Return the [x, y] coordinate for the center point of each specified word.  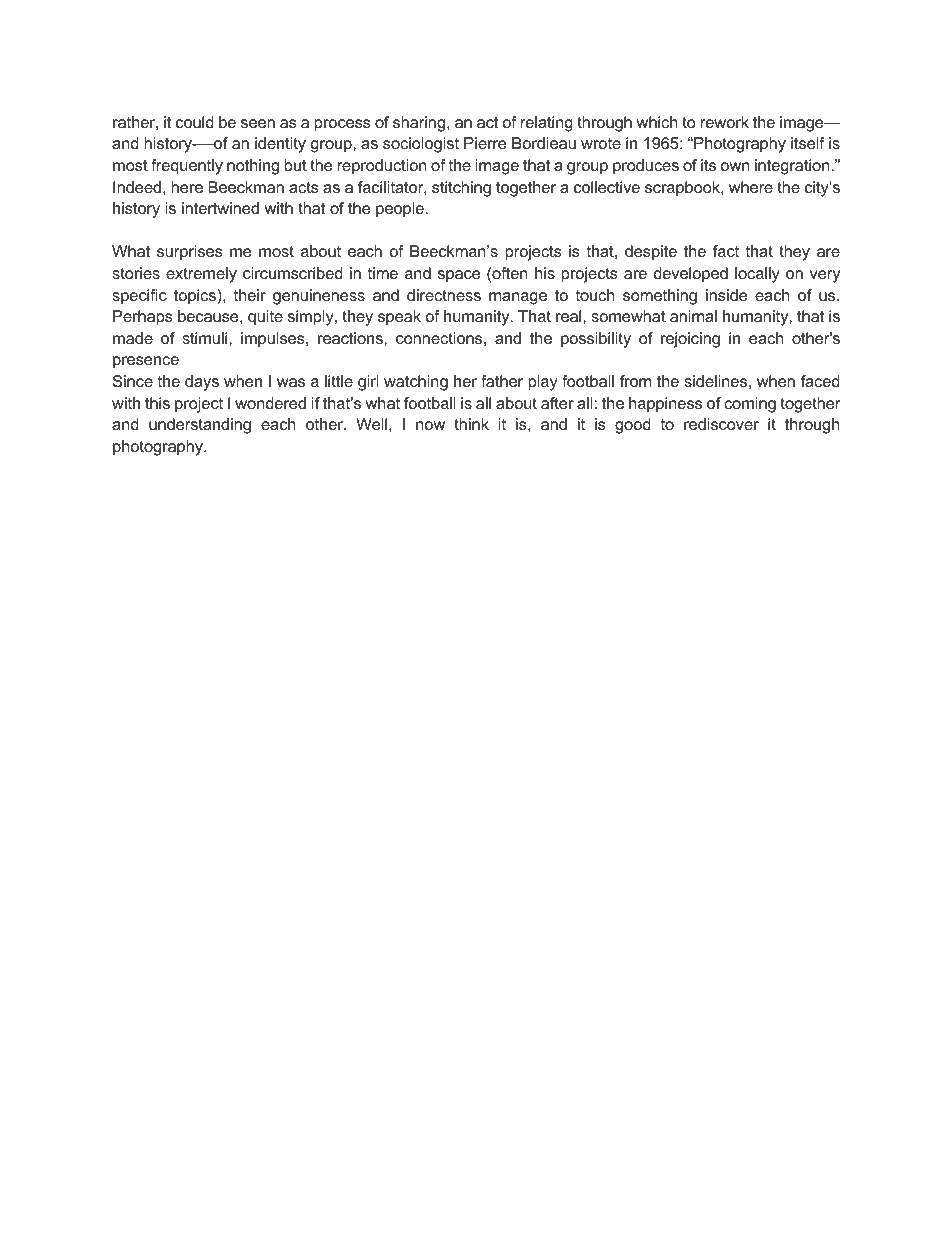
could [195, 122]
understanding [200, 426]
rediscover [721, 424]
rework [725, 122]
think [471, 424]
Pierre [485, 143]
